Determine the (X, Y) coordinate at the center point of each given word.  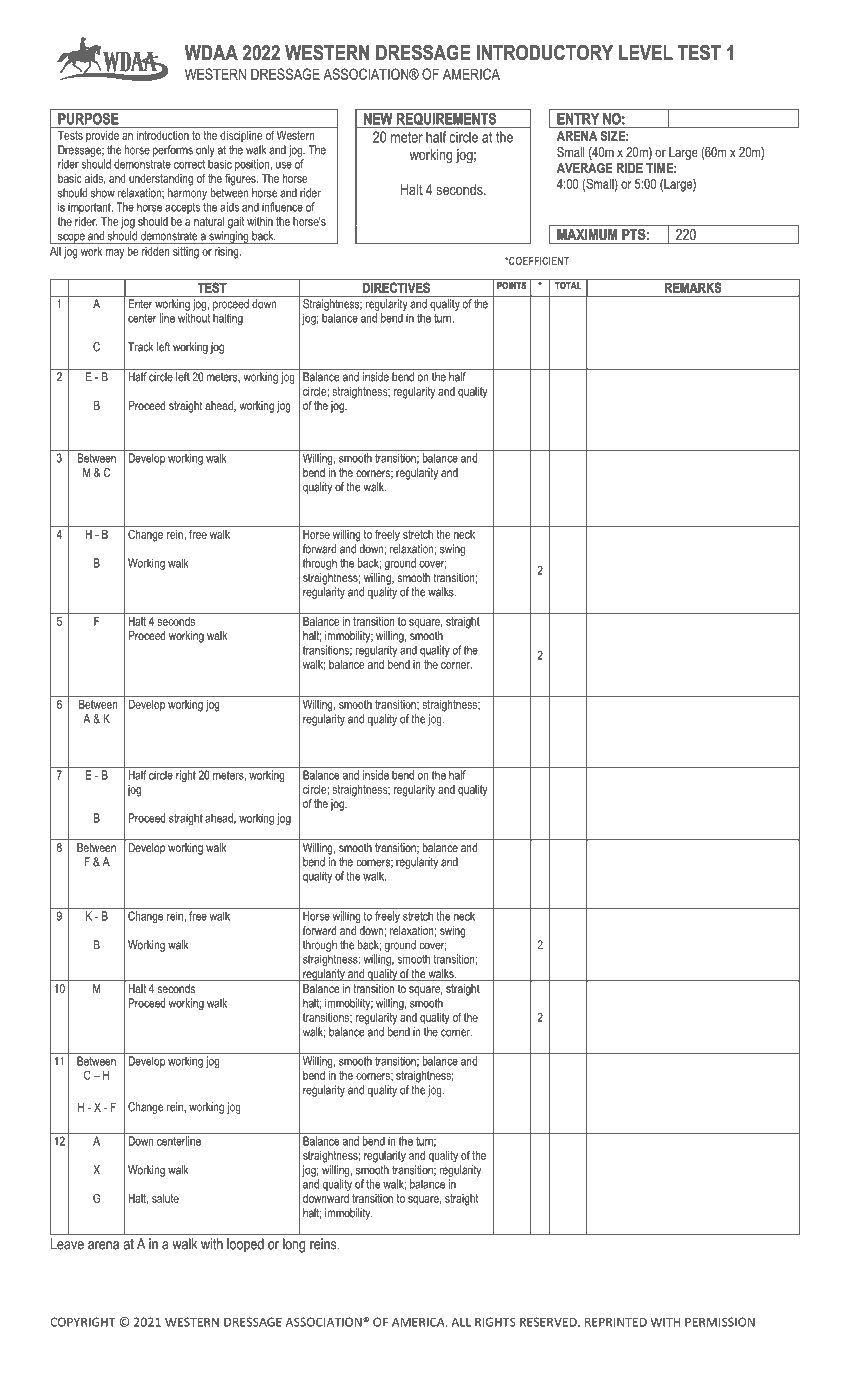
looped (245, 1245)
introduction (163, 135)
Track (140, 347)
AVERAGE (585, 168)
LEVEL (646, 52)
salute (165, 1198)
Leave (67, 1244)
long (294, 1245)
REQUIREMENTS (446, 120)
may (115, 254)
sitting (186, 253)
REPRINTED (616, 1322)
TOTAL (568, 285)
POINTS (511, 285)
